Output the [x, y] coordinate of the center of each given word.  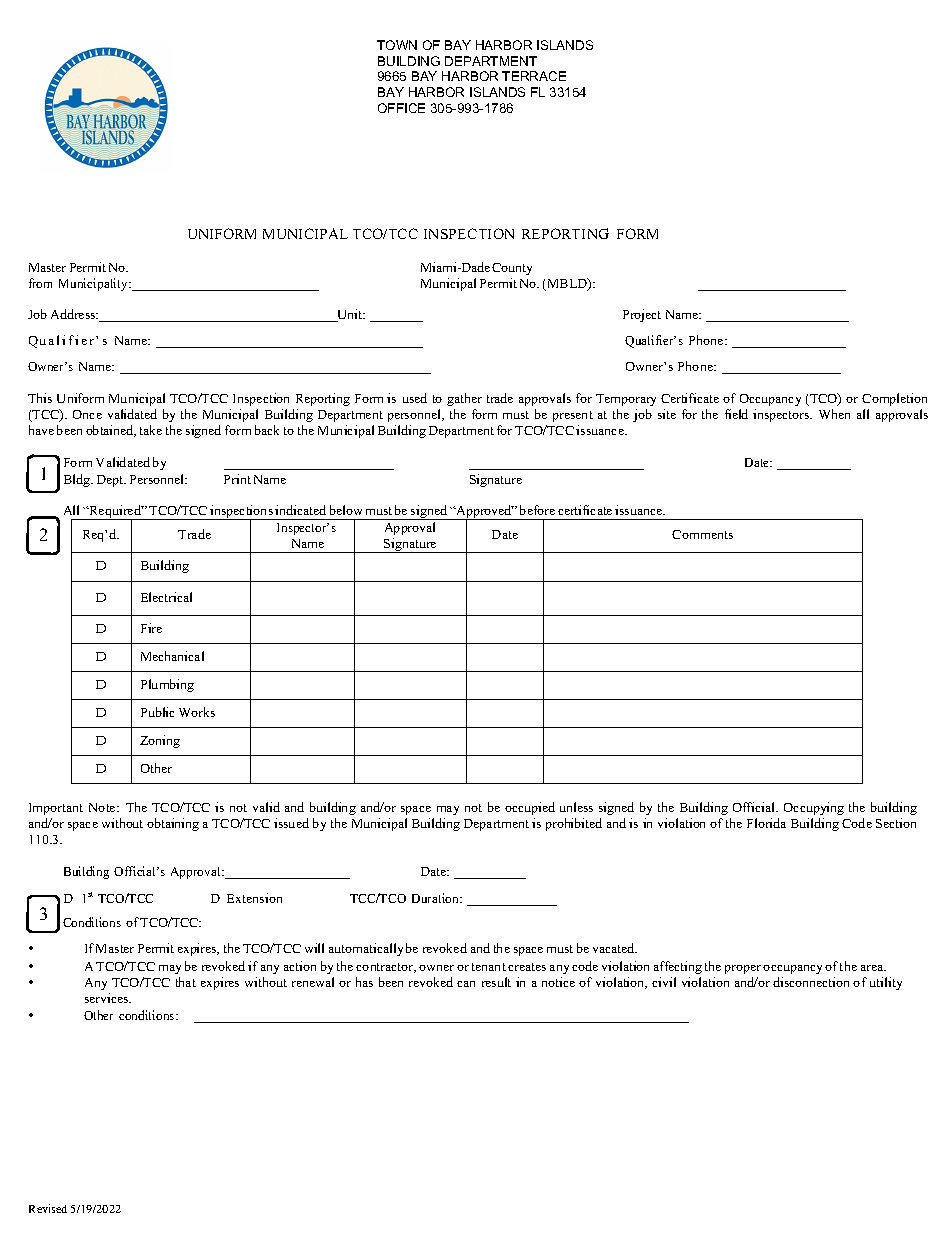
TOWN [397, 45]
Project [642, 315]
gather [464, 399]
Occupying [814, 808]
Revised [48, 1208]
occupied [530, 808]
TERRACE [534, 76]
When [834, 414]
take [151, 430]
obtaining [173, 824]
